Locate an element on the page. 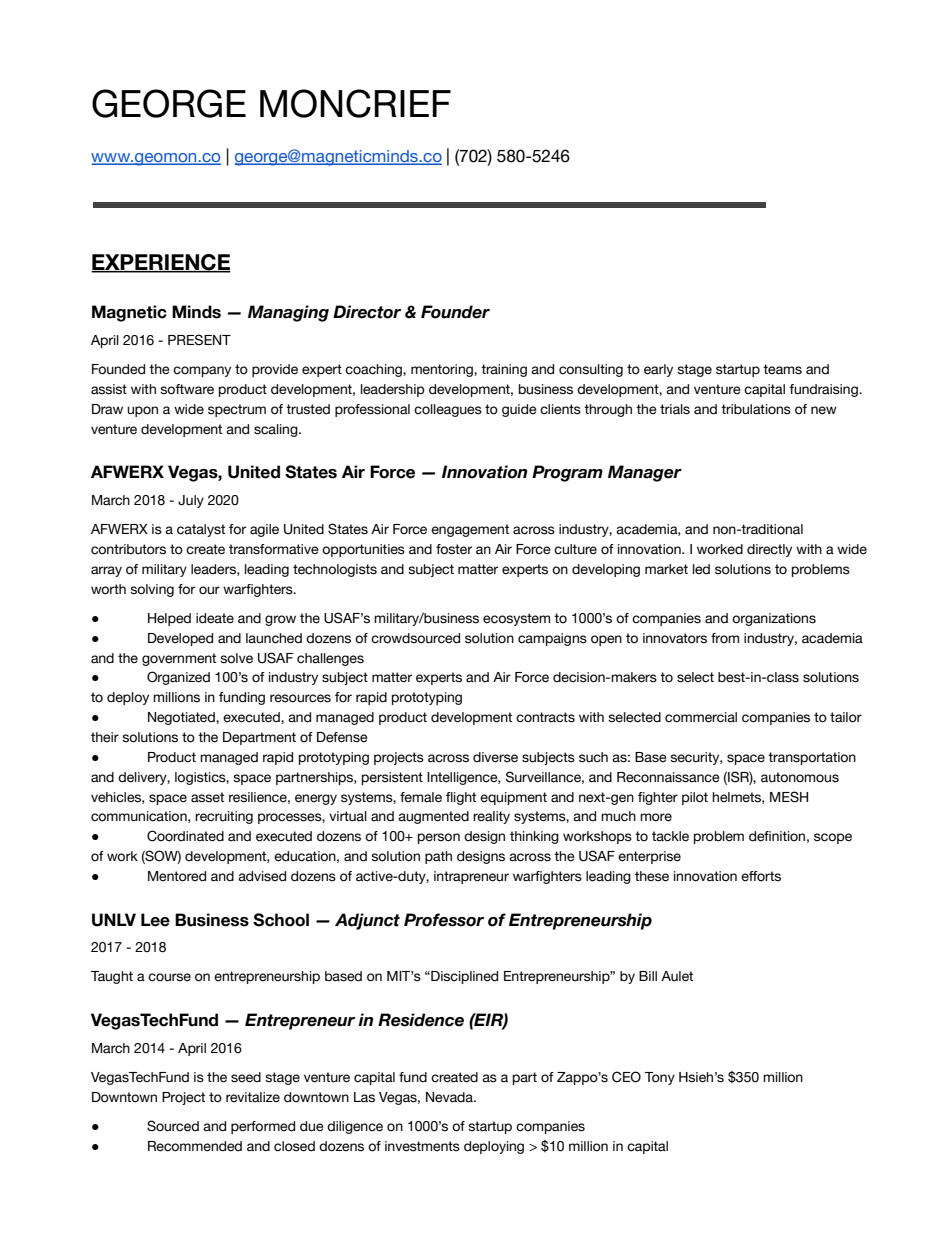 Image resolution: width=952 pixels, height=1233 pixels. Mentored is located at coordinates (177, 876).
